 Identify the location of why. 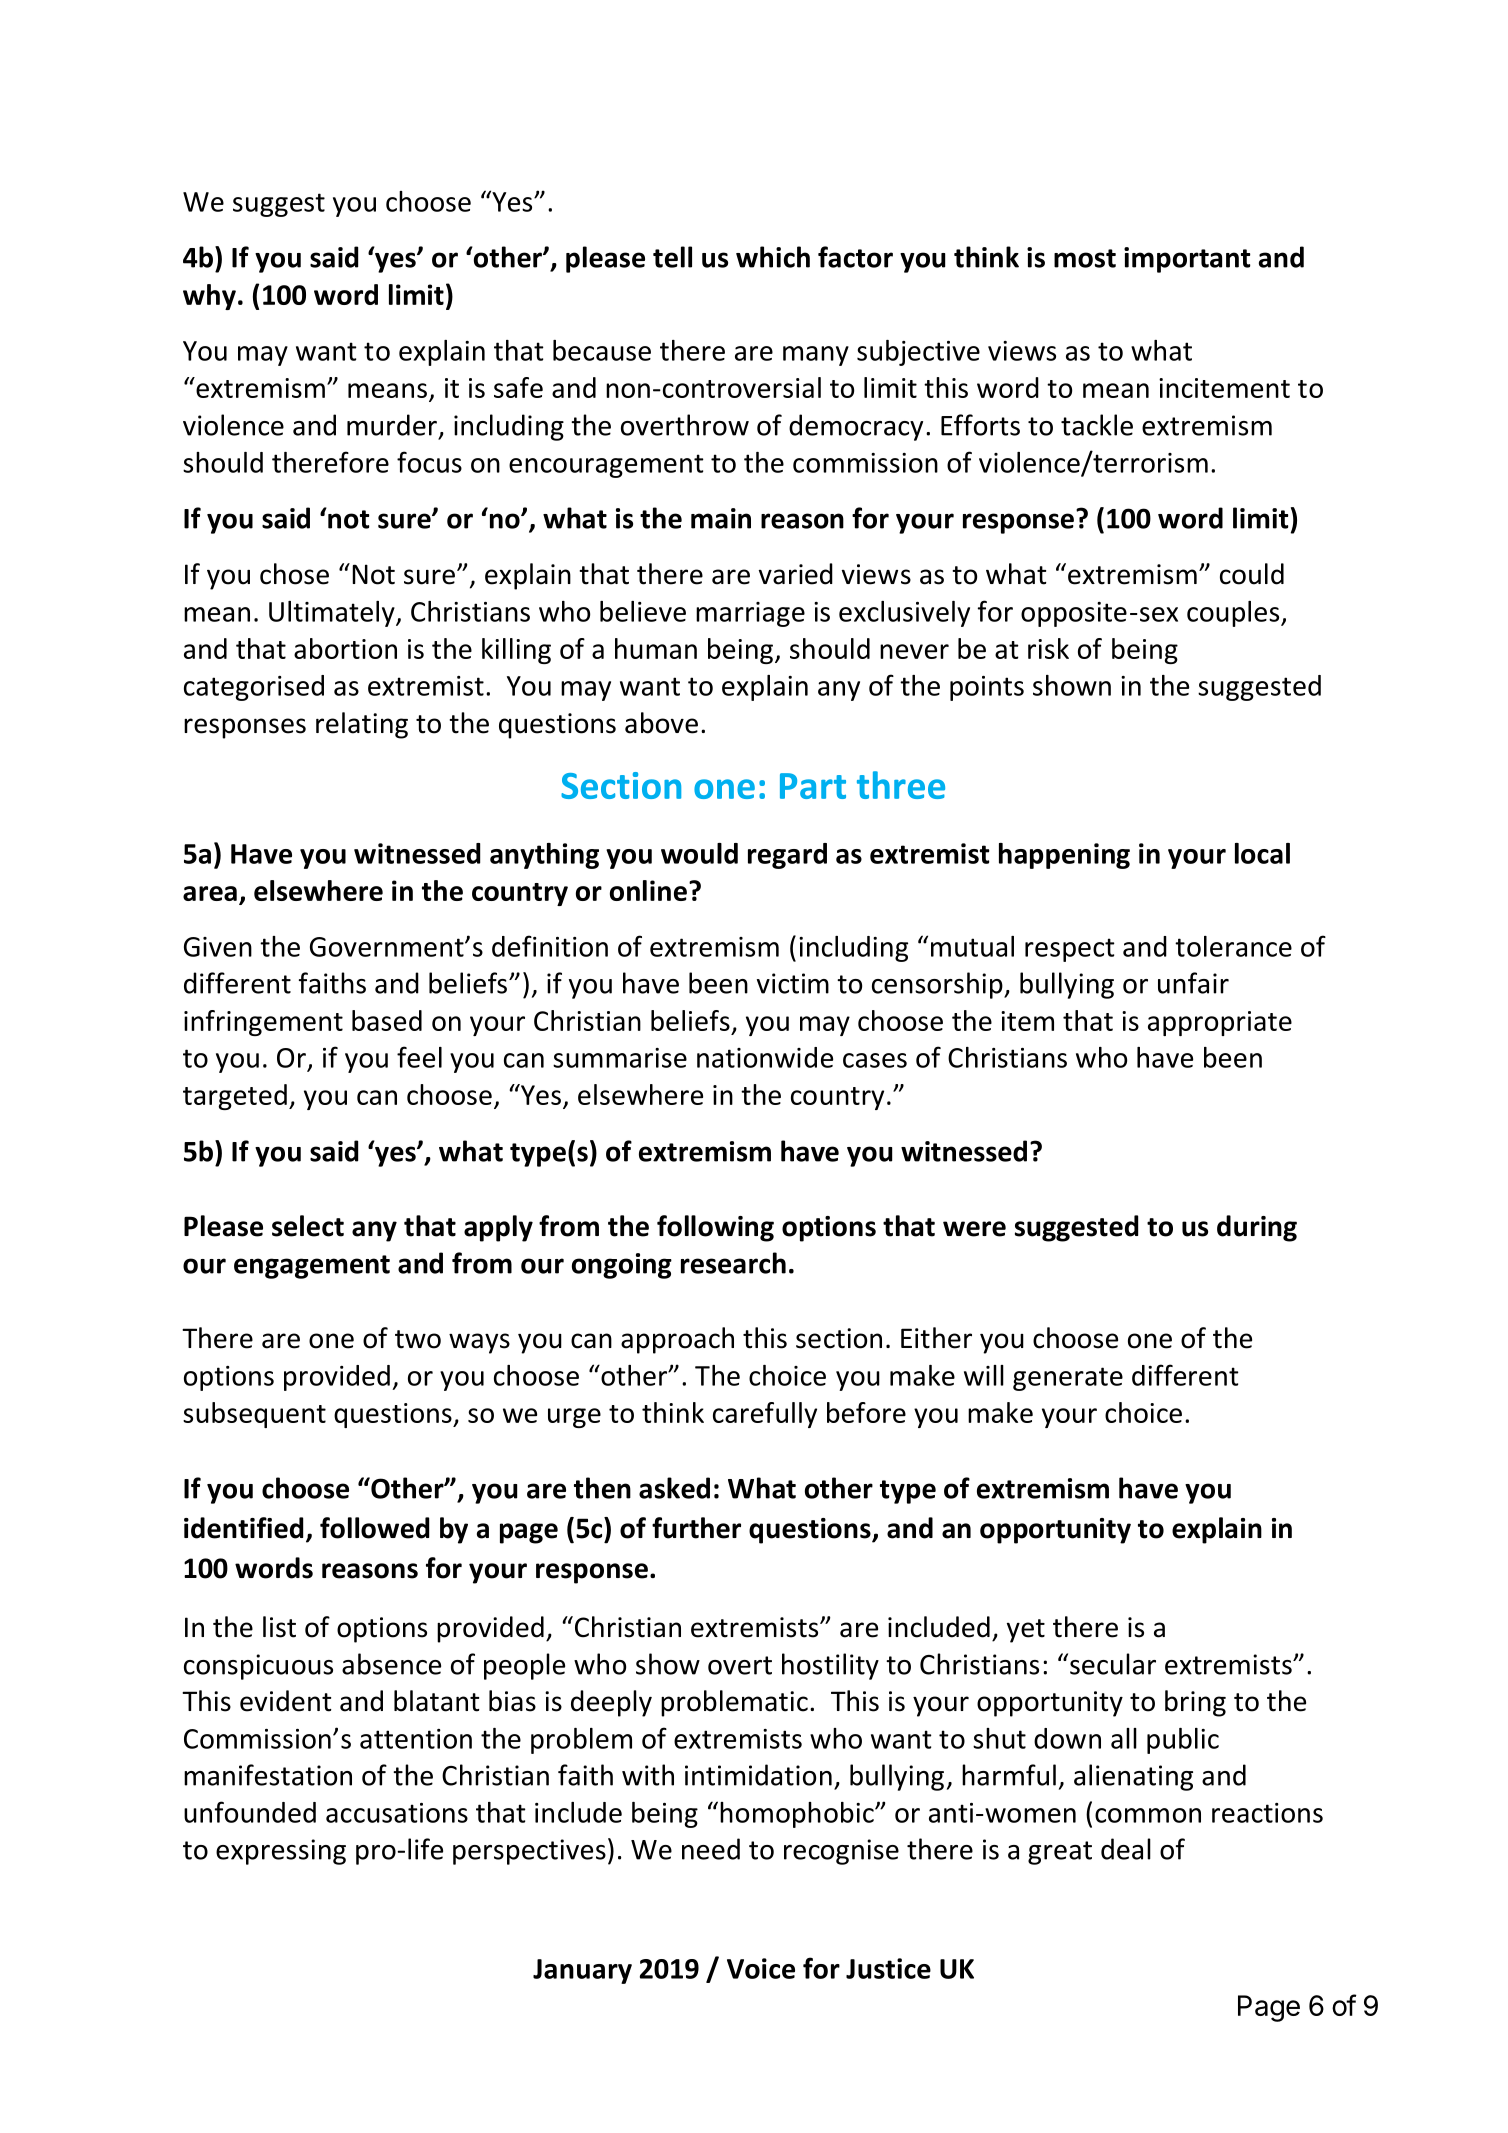
(209, 297).
